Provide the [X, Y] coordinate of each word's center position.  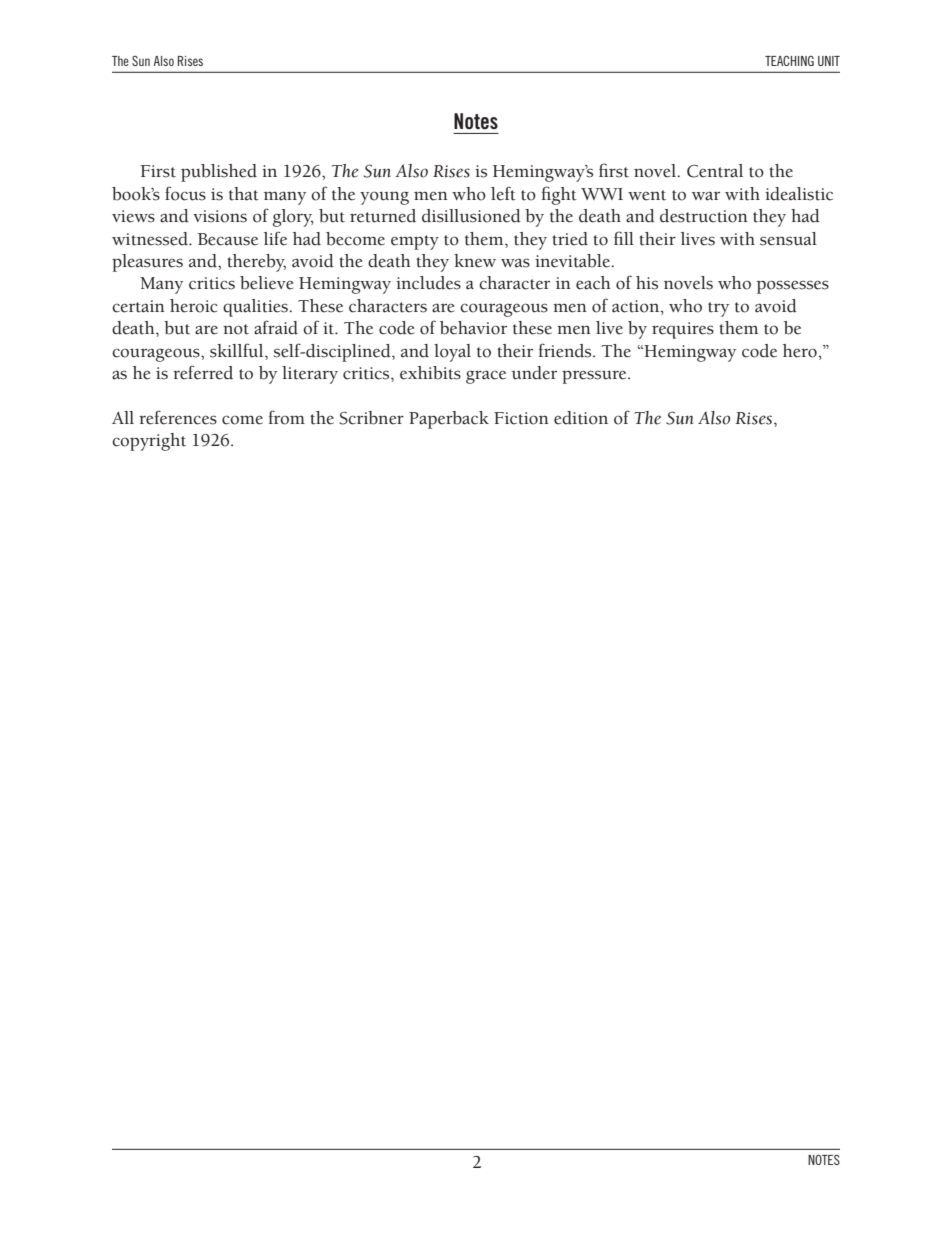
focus [185, 193]
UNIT [829, 61]
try [718, 309]
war [706, 196]
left [503, 193]
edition [581, 418]
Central [715, 171]
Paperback [449, 420]
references [178, 417]
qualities [255, 308]
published [219, 173]
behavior [473, 328]
